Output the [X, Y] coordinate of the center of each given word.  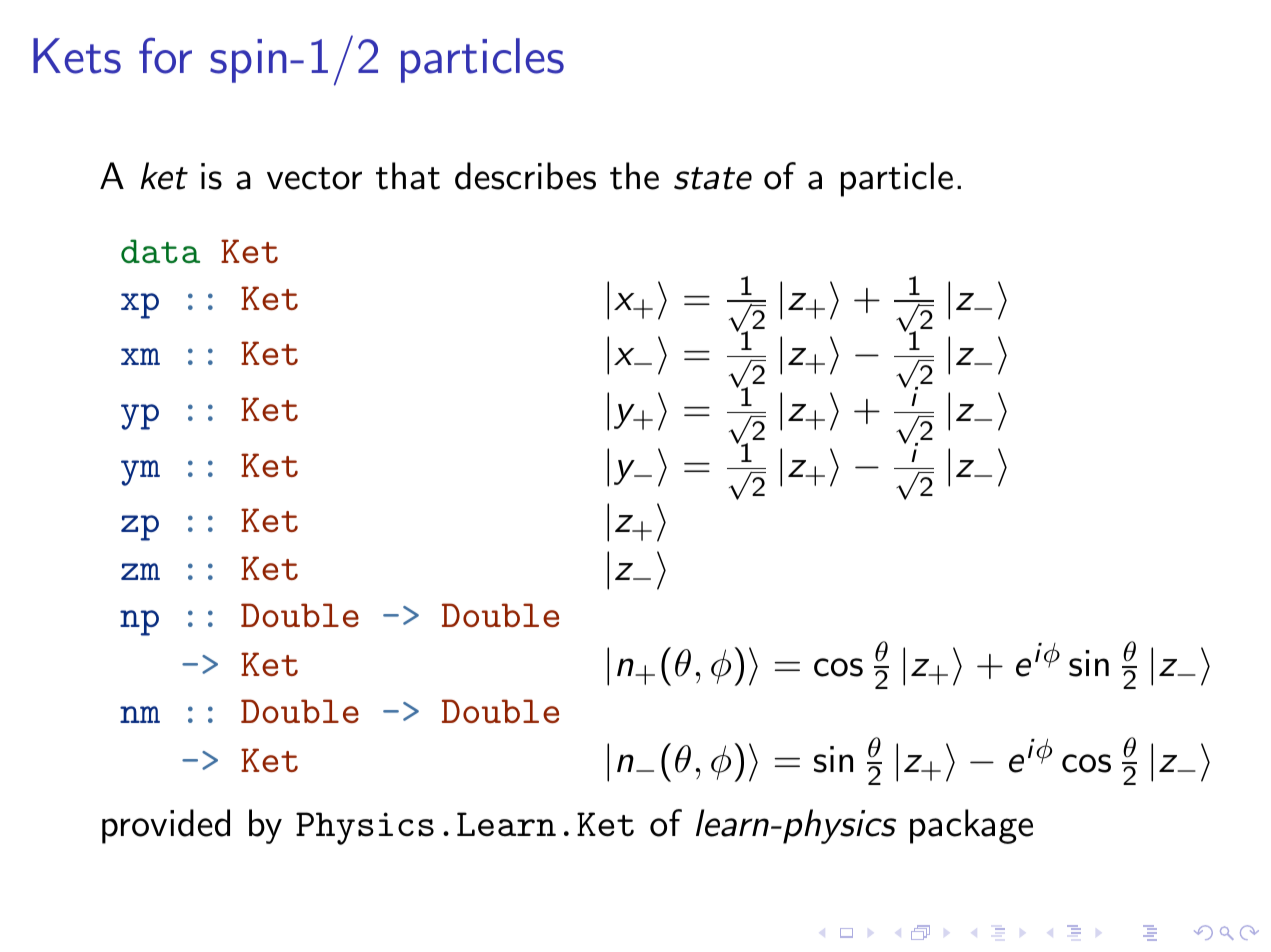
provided [166, 826]
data [160, 251]
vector [314, 178]
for [165, 56]
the [634, 176]
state [713, 178]
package [971, 826]
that [408, 176]
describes [525, 176]
